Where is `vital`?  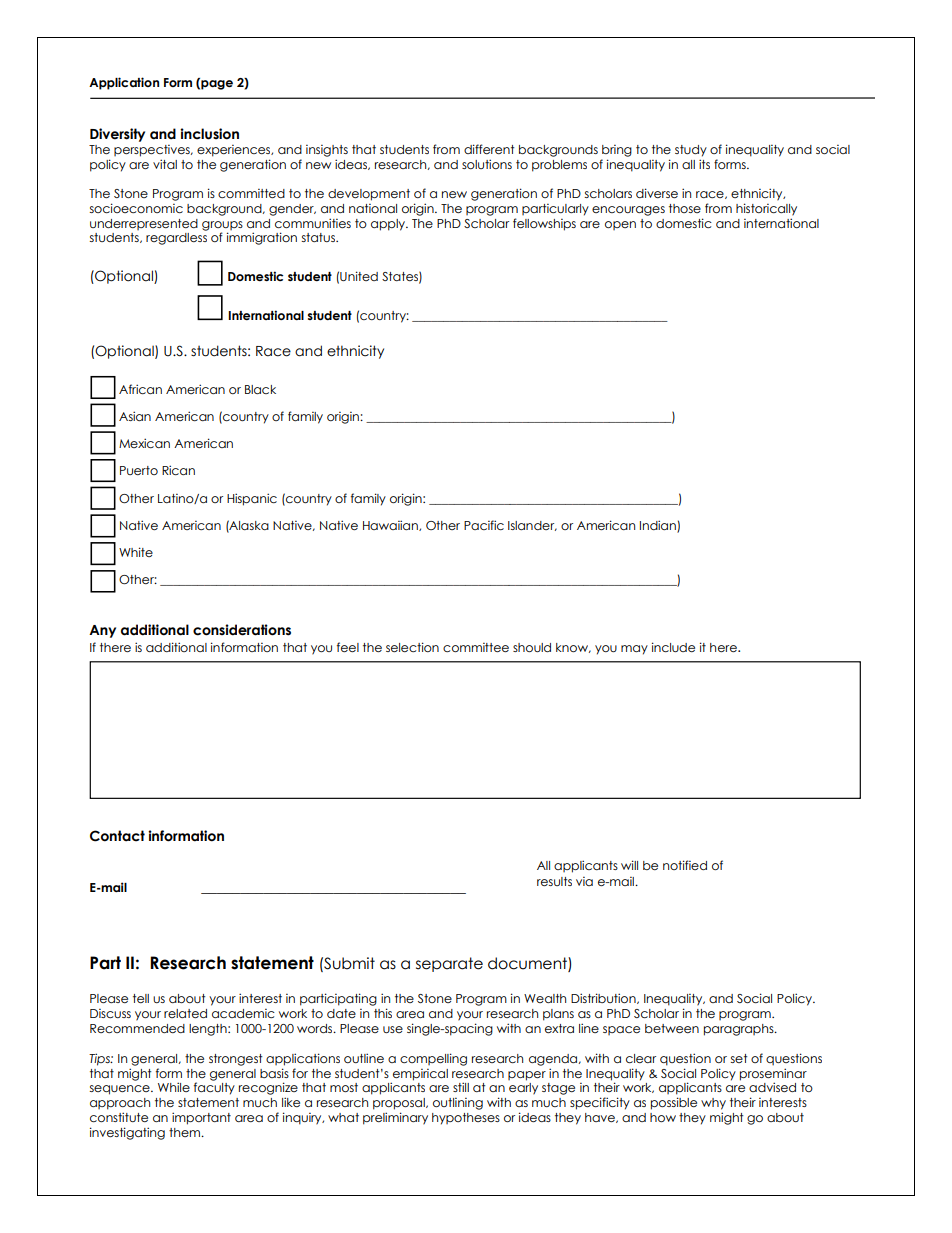
vital is located at coordinates (165, 164).
